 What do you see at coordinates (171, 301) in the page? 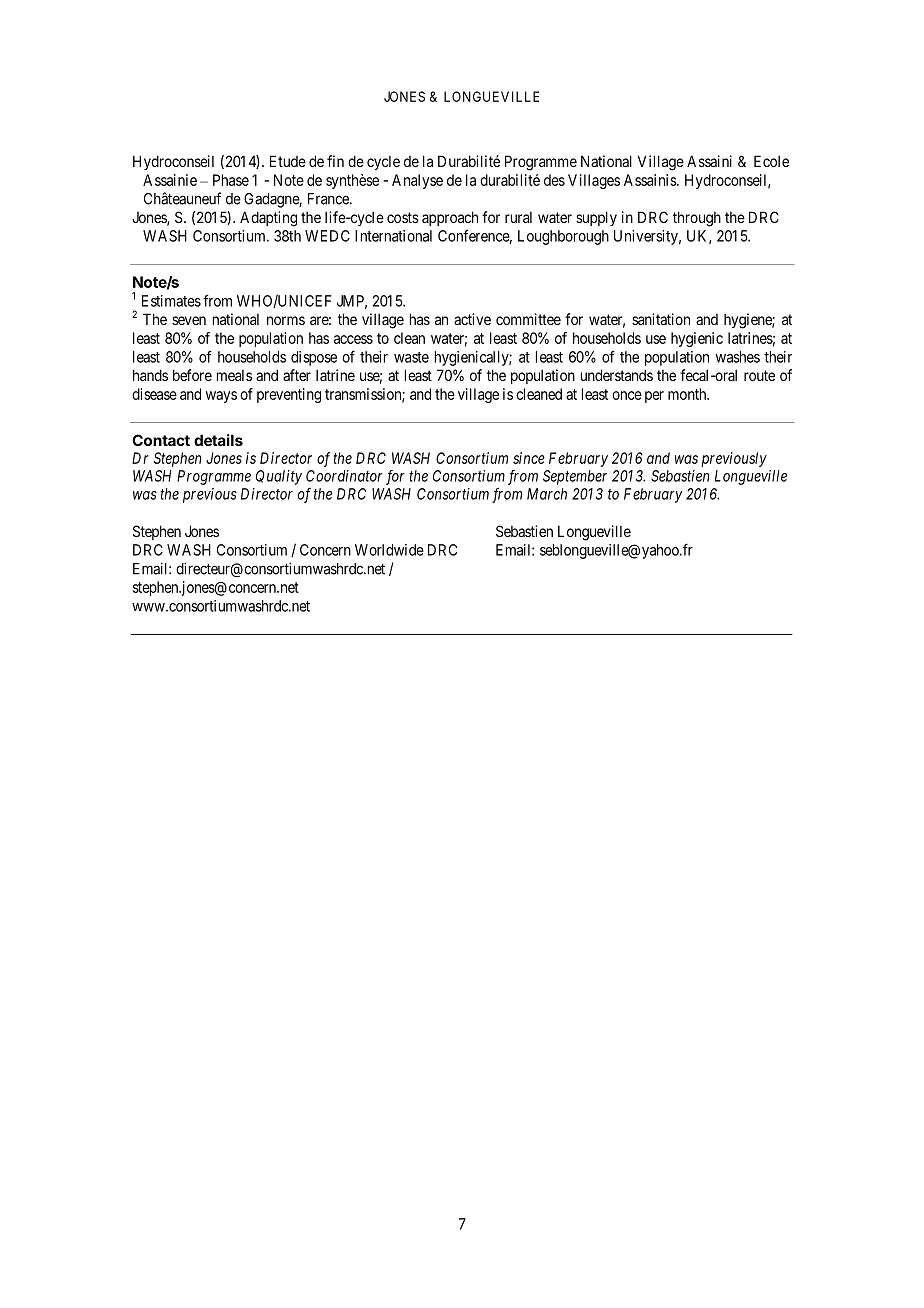
I see `Estimates` at bounding box center [171, 301].
